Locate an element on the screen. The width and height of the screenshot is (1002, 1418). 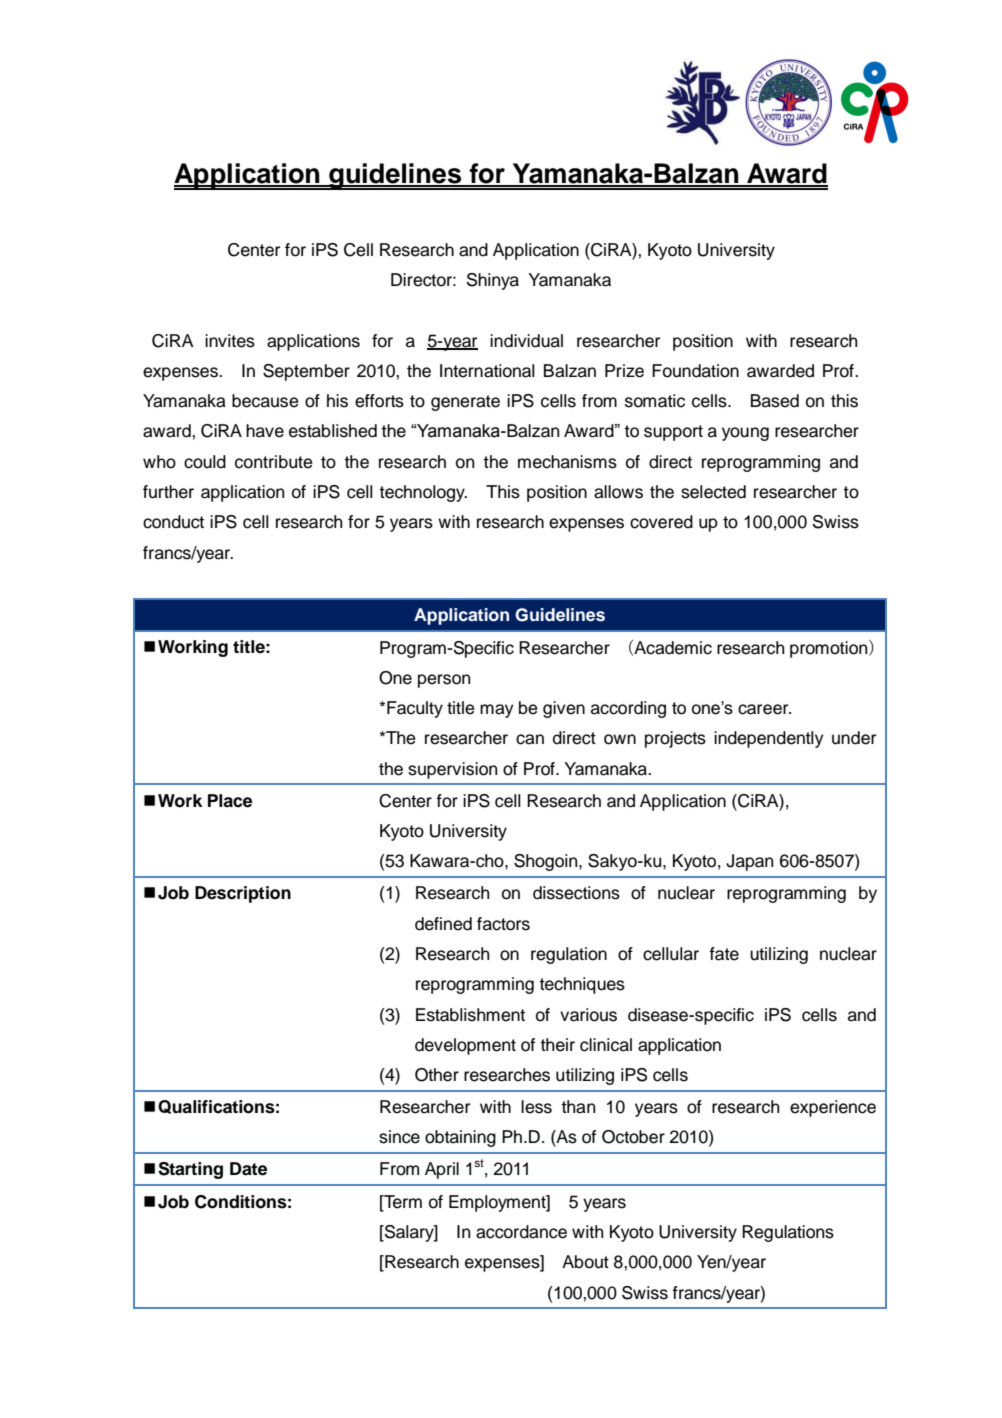
accordance is located at coordinates (521, 1232).
